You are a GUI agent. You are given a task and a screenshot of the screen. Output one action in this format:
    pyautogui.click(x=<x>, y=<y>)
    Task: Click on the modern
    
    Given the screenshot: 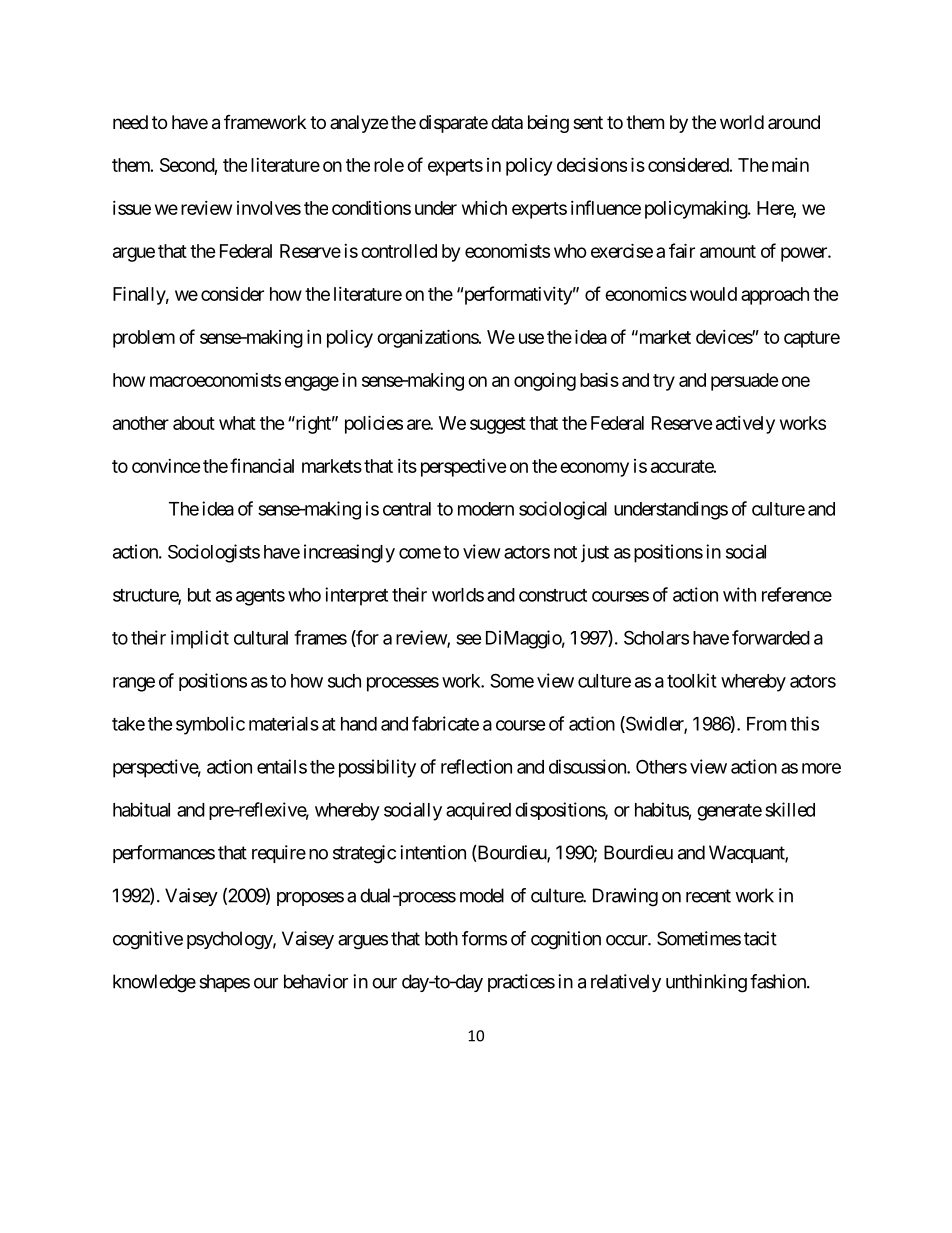 What is the action you would take?
    pyautogui.click(x=486, y=509)
